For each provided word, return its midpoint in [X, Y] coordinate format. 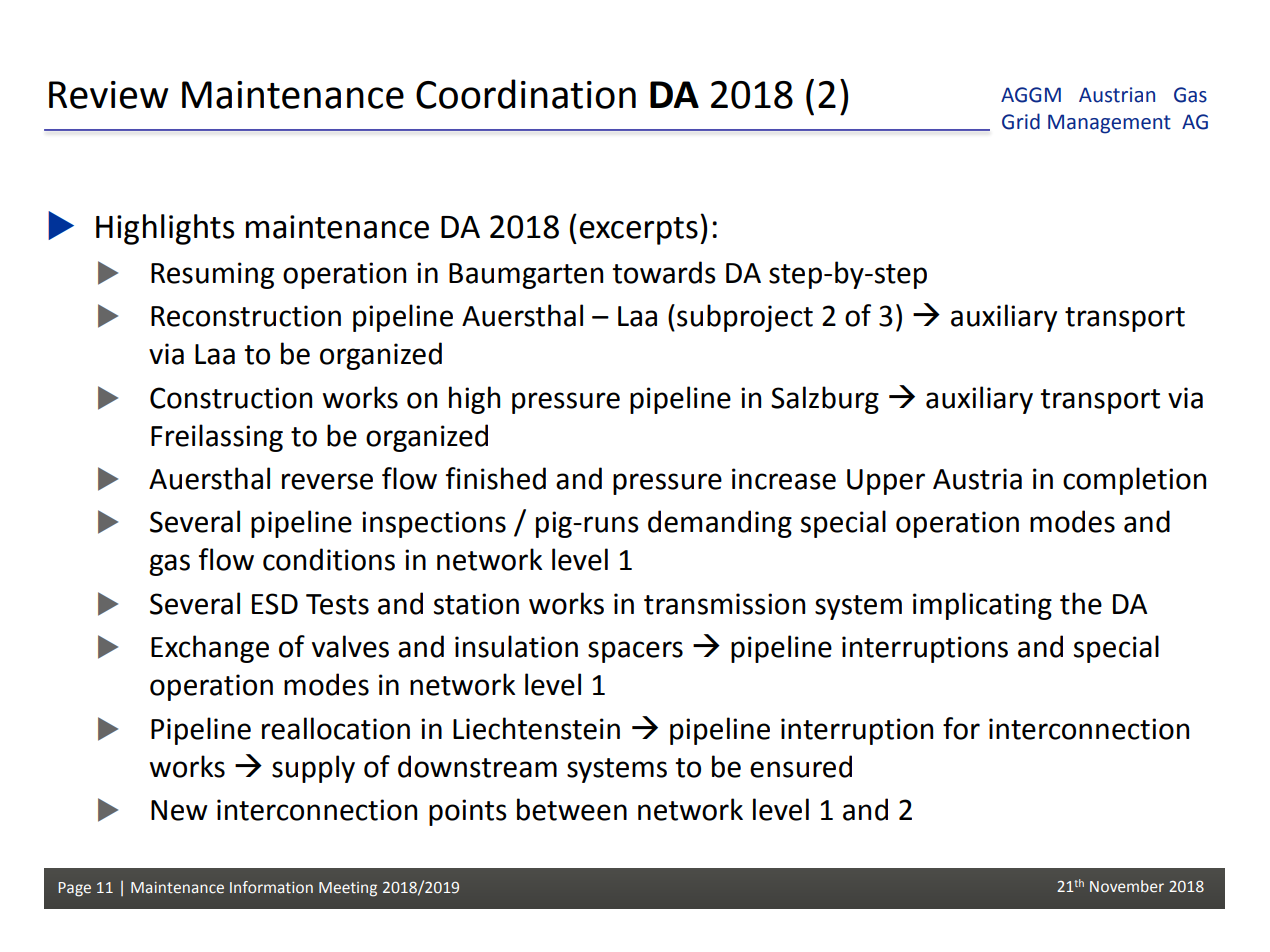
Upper [886, 482]
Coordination [526, 94]
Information [271, 887]
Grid [1021, 121]
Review [108, 95]
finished [496, 478]
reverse [327, 481]
